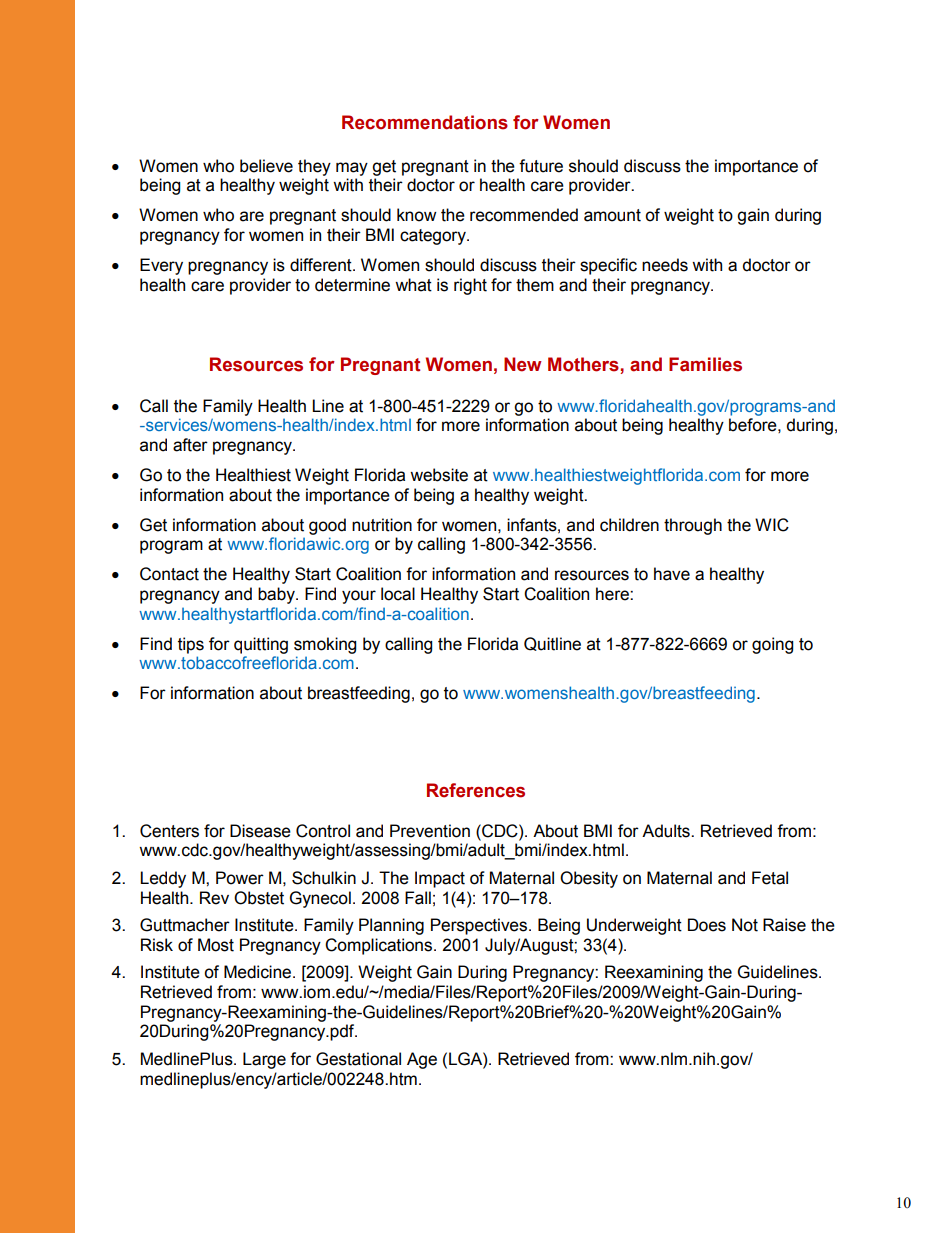  Describe the element at coordinates (190, 445) in the image. I see `after` at that location.
